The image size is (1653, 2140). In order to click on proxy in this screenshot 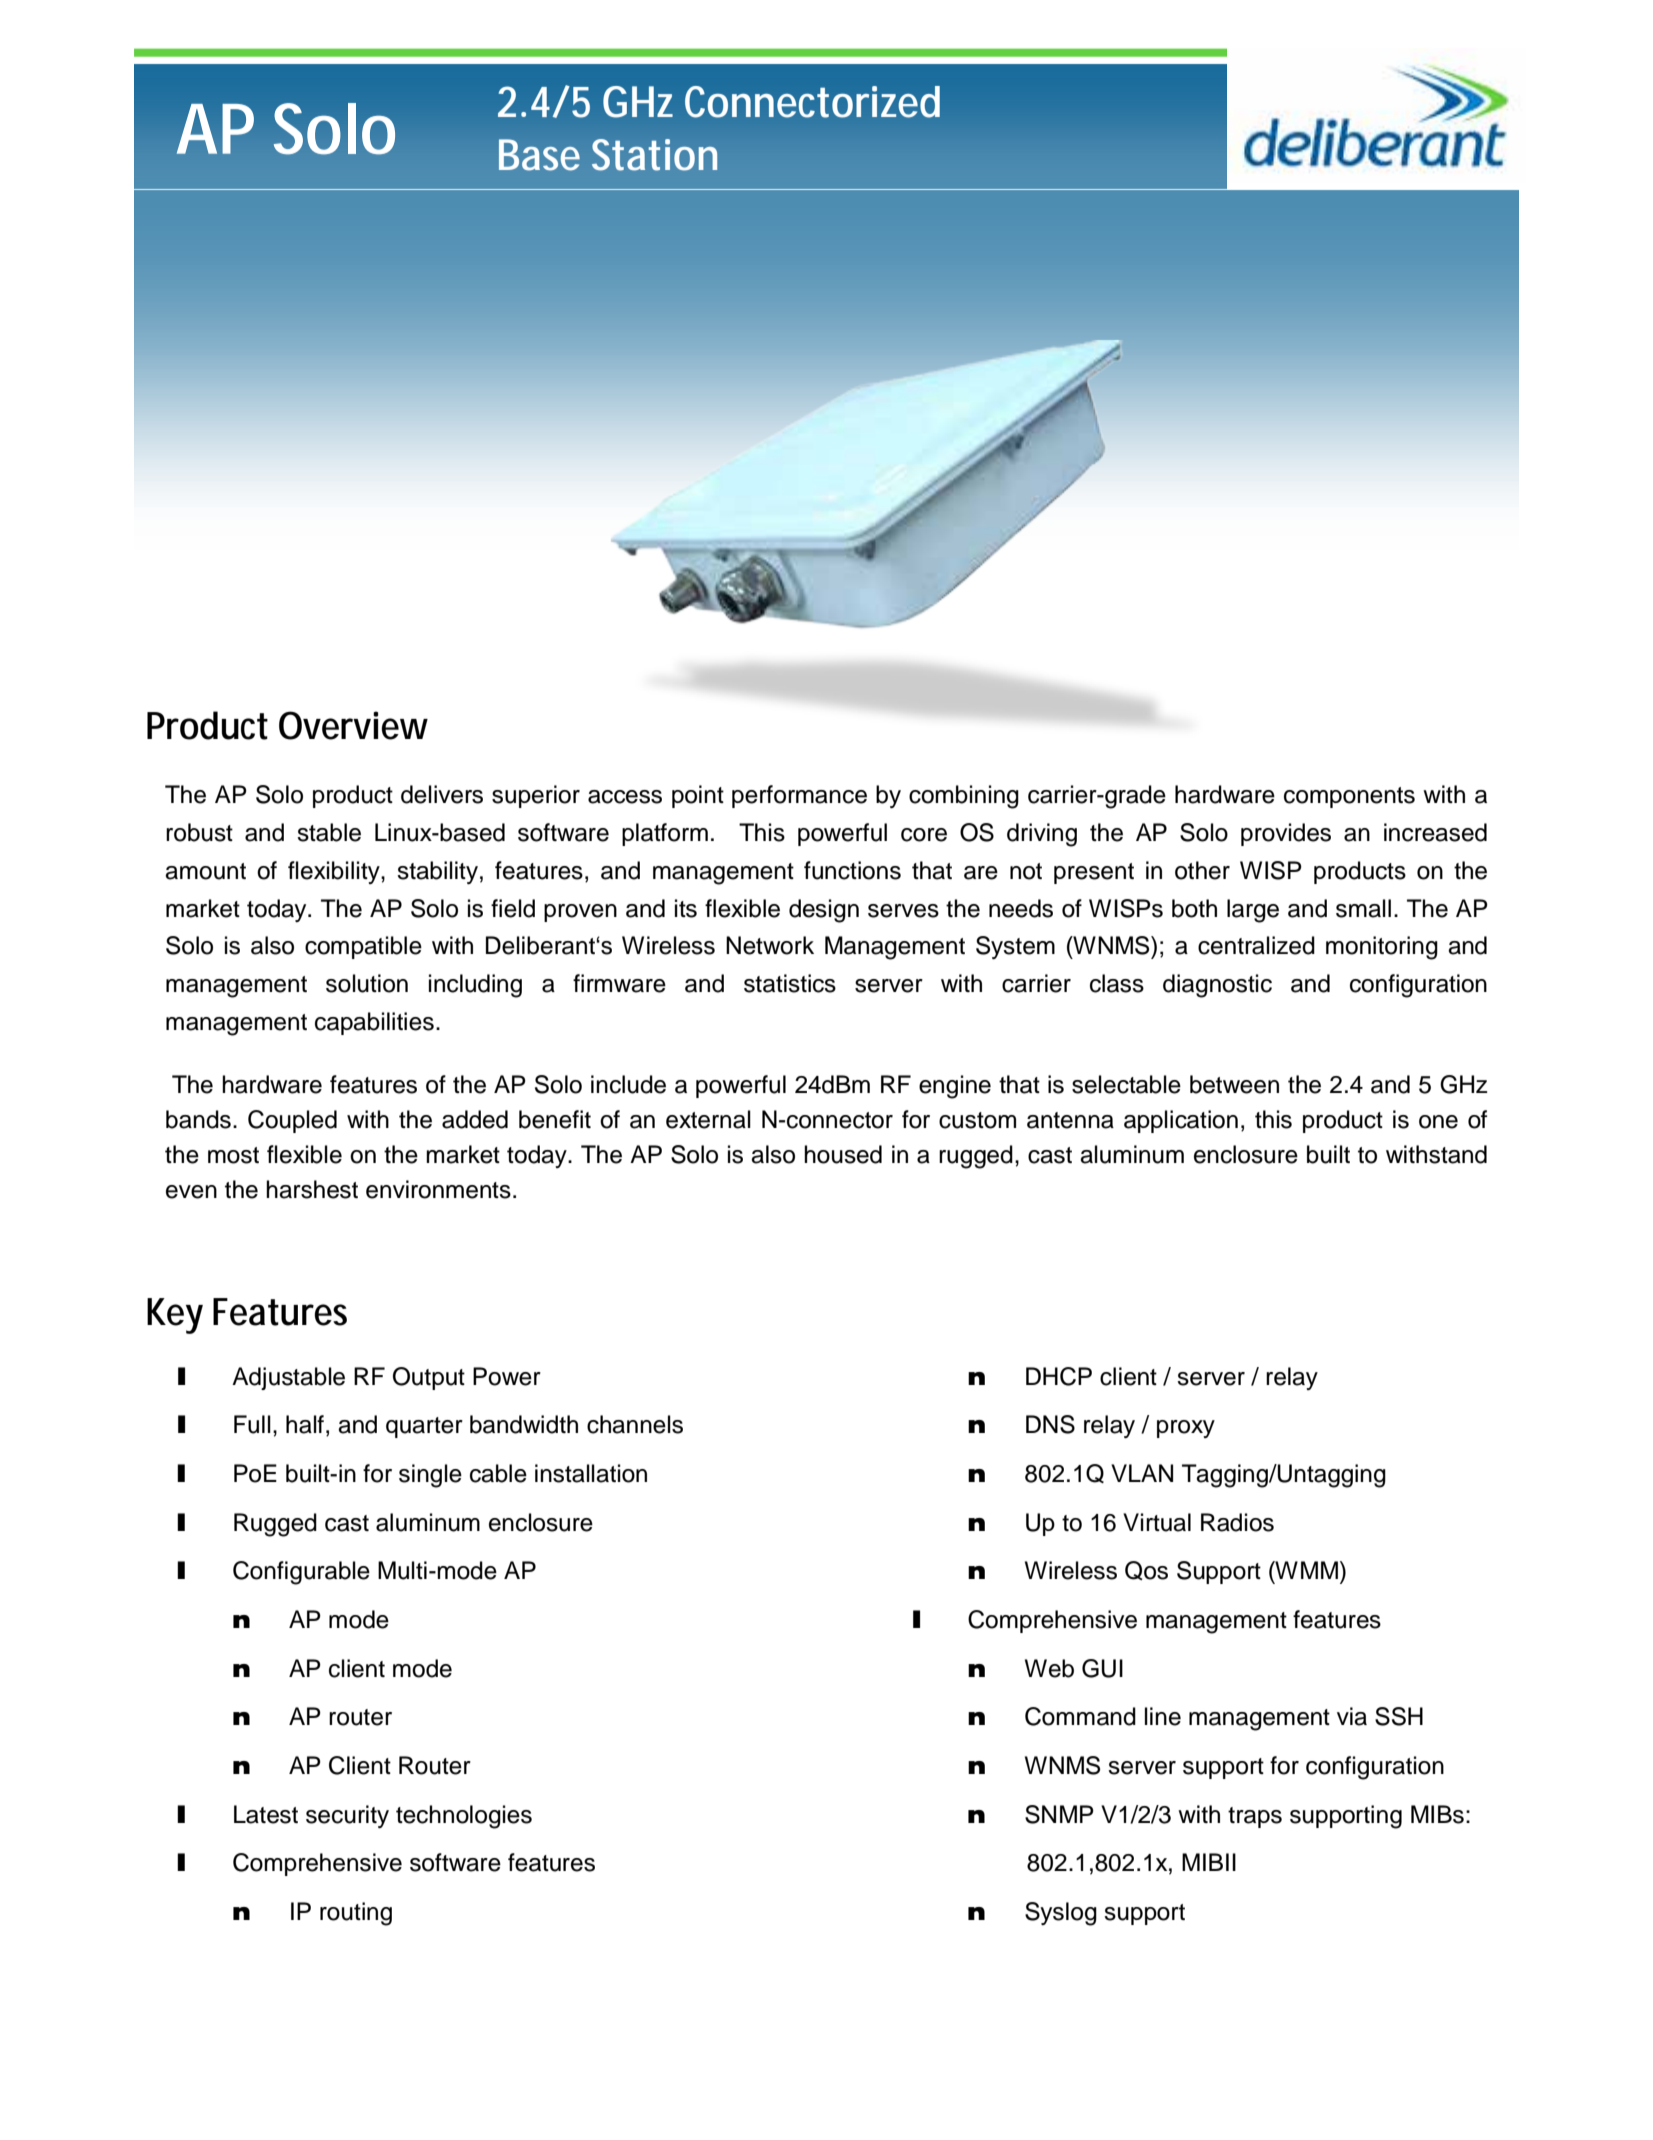, I will do `click(1186, 1429)`.
